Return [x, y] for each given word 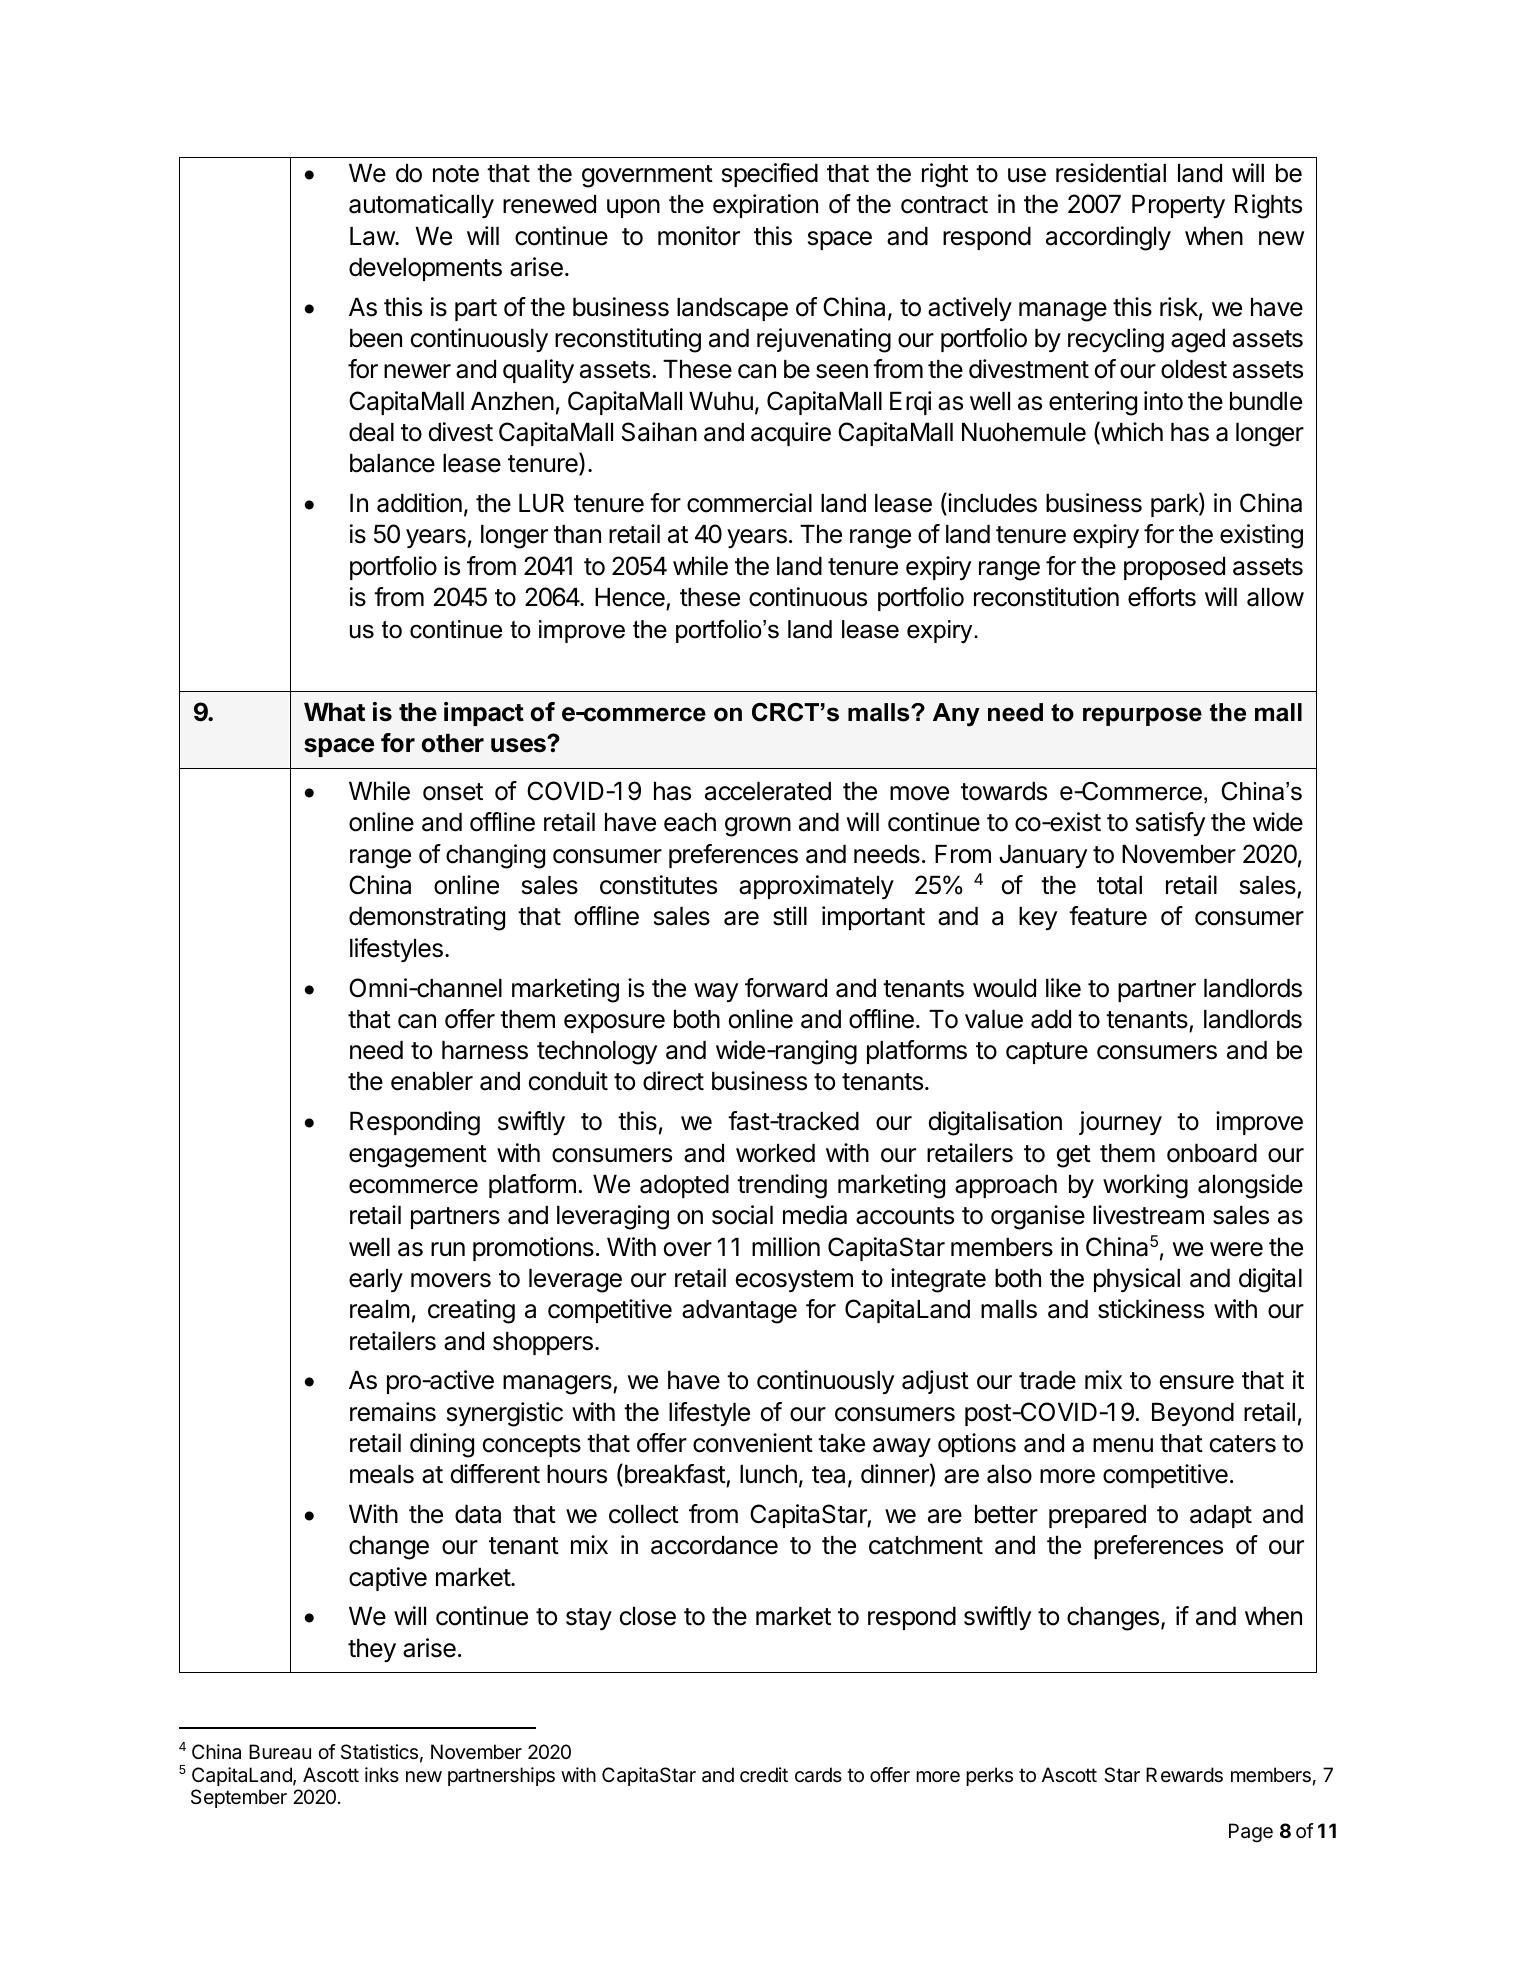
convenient [753, 1443]
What [334, 712]
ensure [1197, 1382]
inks [382, 1774]
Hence [631, 599]
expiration [765, 206]
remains [393, 1412]
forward [786, 988]
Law [373, 236]
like [1063, 988]
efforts [1162, 597]
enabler [432, 1081]
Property [1178, 206]
